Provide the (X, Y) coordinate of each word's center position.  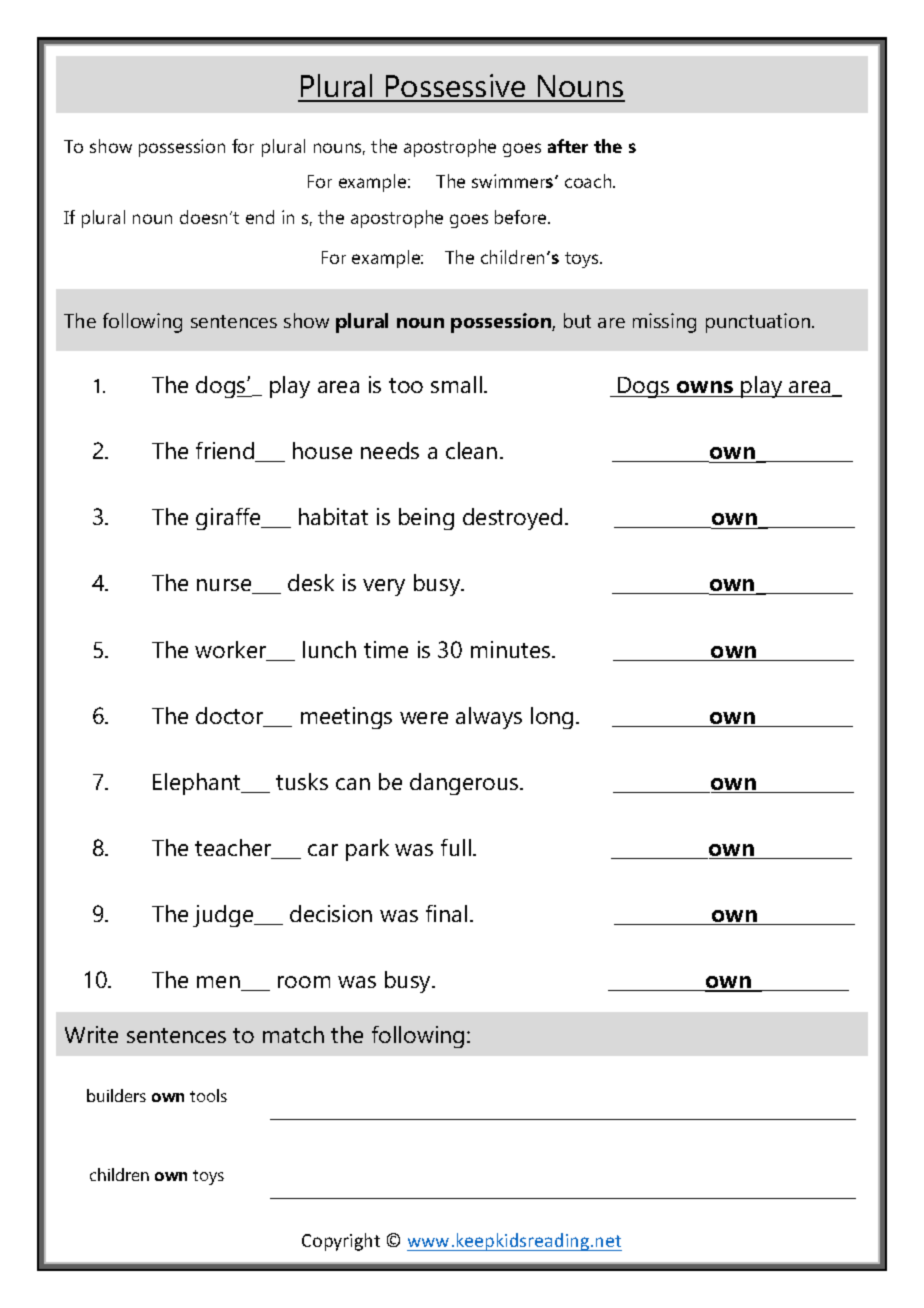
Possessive (456, 87)
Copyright (341, 1242)
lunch (329, 649)
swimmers (514, 181)
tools (208, 1095)
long (552, 718)
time (386, 649)
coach (589, 181)
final (446, 913)
